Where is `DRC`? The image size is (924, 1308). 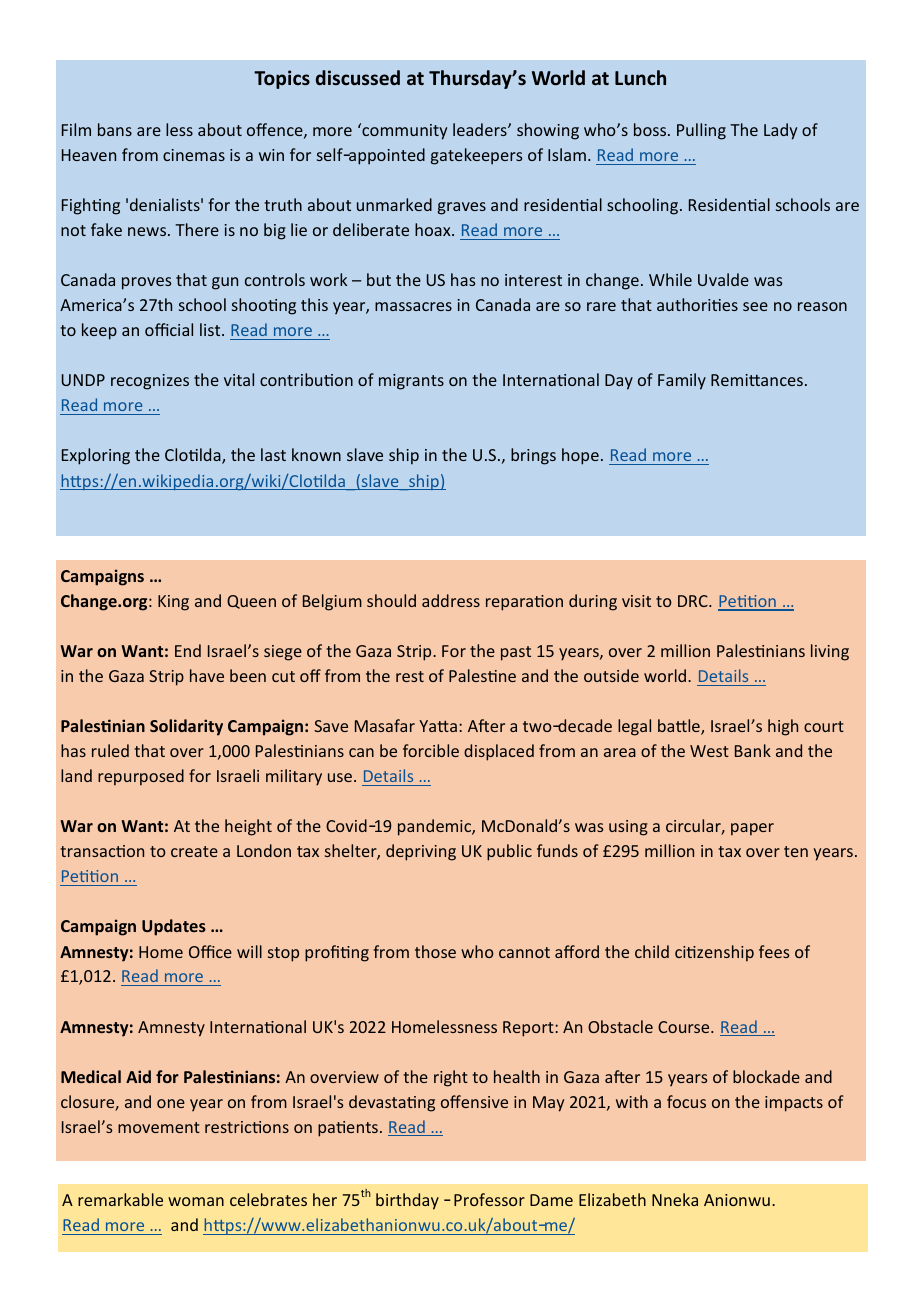
DRC is located at coordinates (694, 601).
